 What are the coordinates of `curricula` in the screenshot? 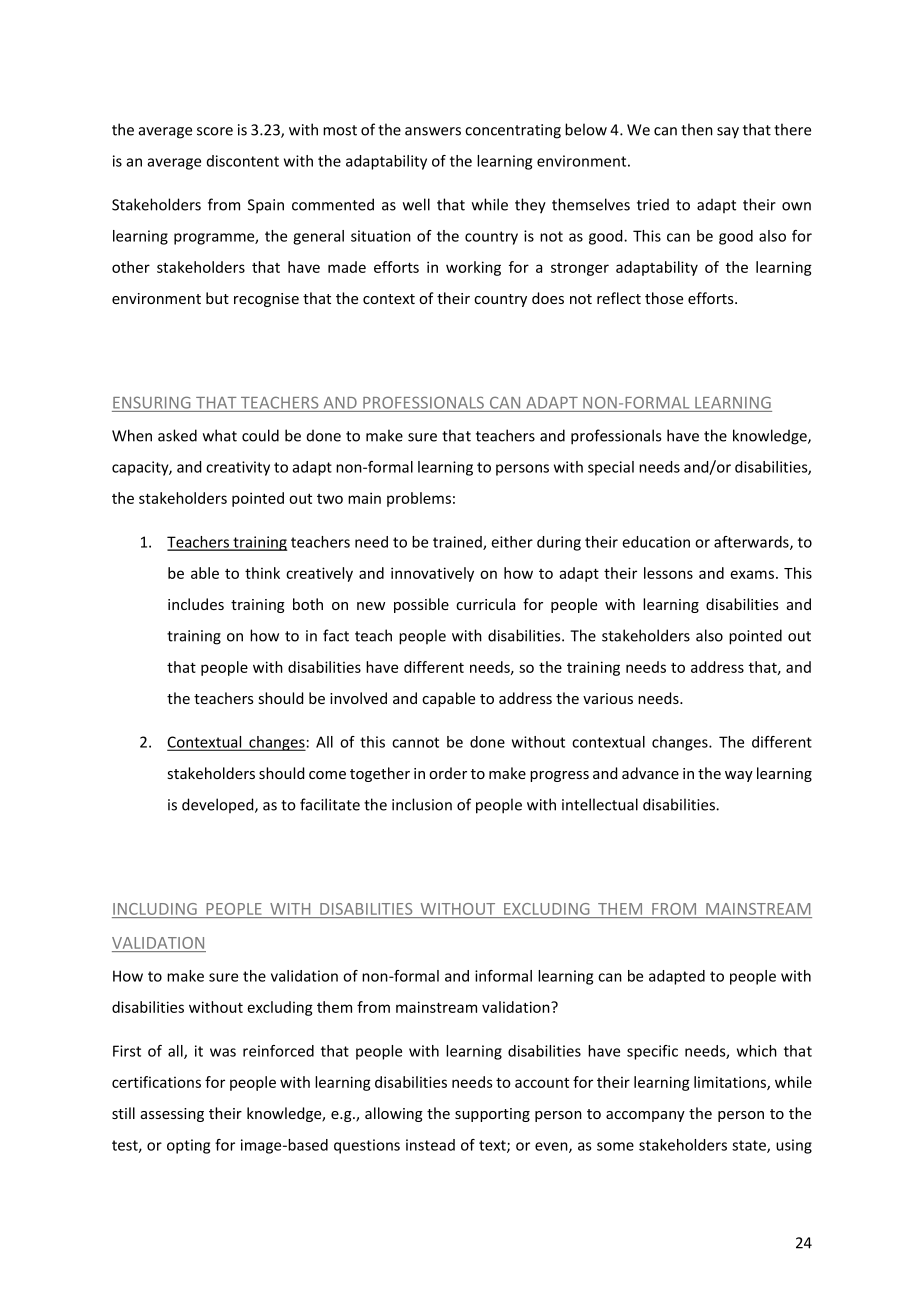 It's located at (485, 604).
